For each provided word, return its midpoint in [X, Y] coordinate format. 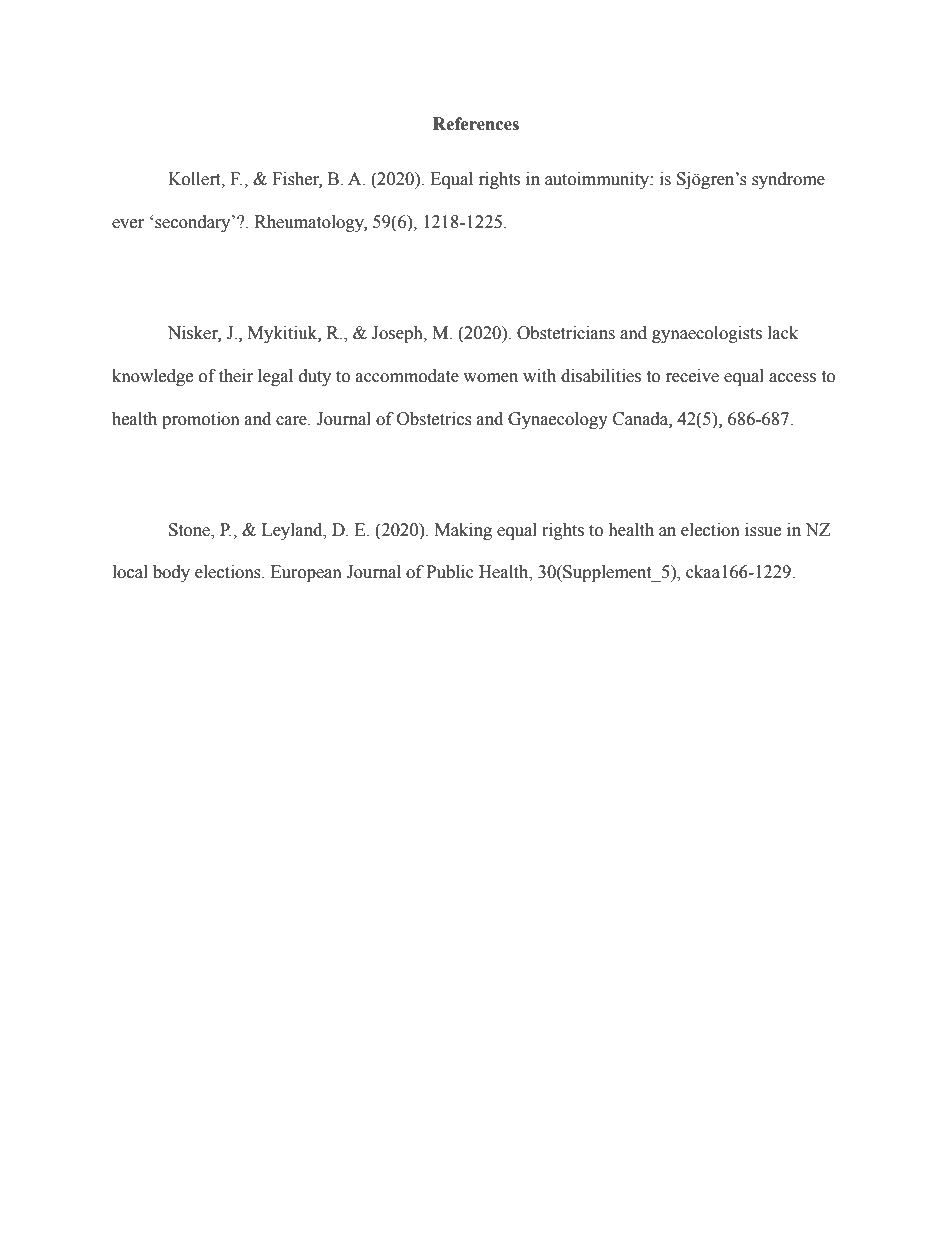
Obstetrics [434, 419]
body [171, 573]
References [476, 124]
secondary [194, 223]
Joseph [398, 334]
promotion [201, 420]
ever [128, 224]
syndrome [788, 180]
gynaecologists [707, 334]
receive [692, 376]
